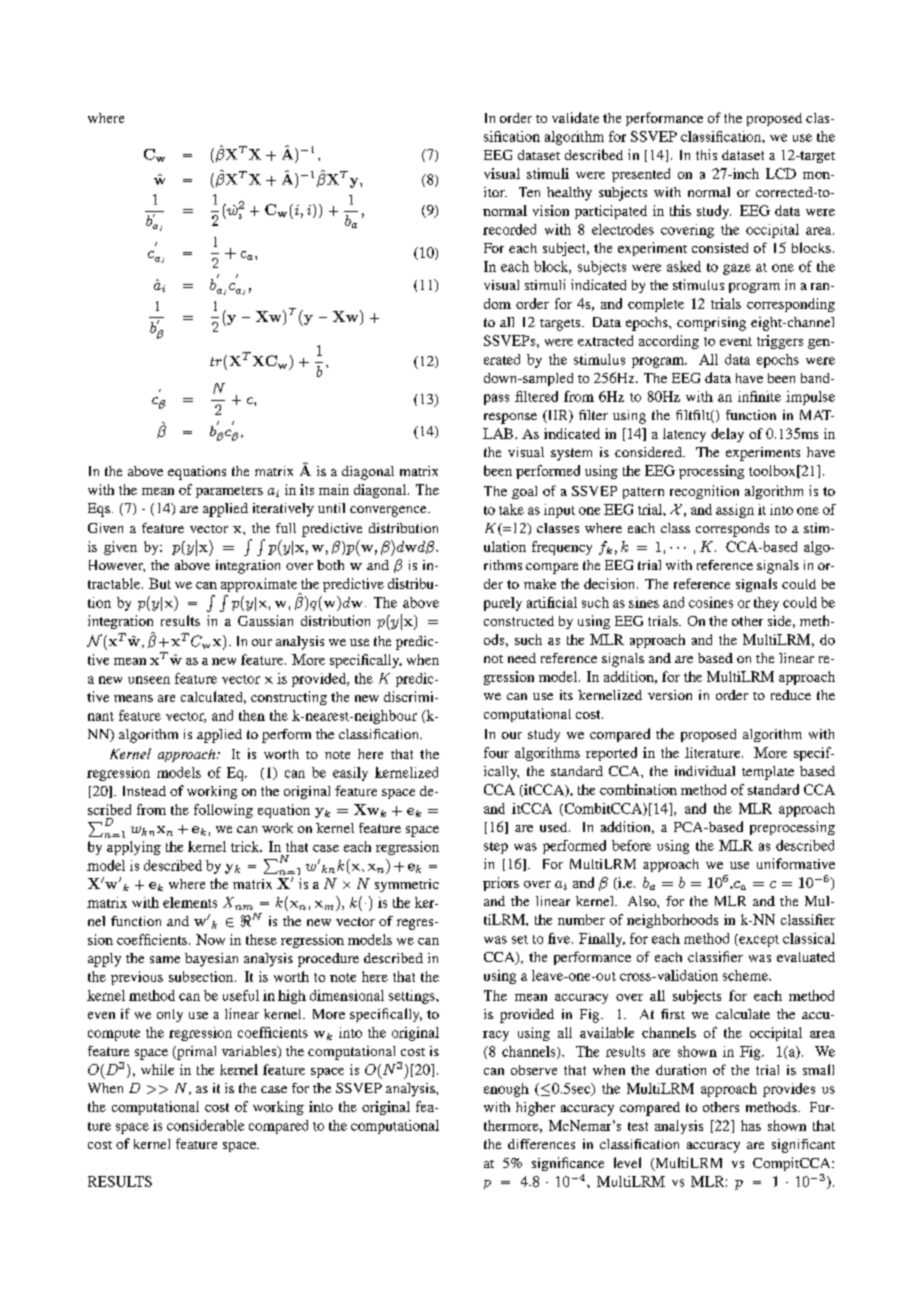 The width and height of the screenshot is (924, 1308). Describe the element at coordinates (506, 1090) in the screenshot. I see `enough` at that location.
